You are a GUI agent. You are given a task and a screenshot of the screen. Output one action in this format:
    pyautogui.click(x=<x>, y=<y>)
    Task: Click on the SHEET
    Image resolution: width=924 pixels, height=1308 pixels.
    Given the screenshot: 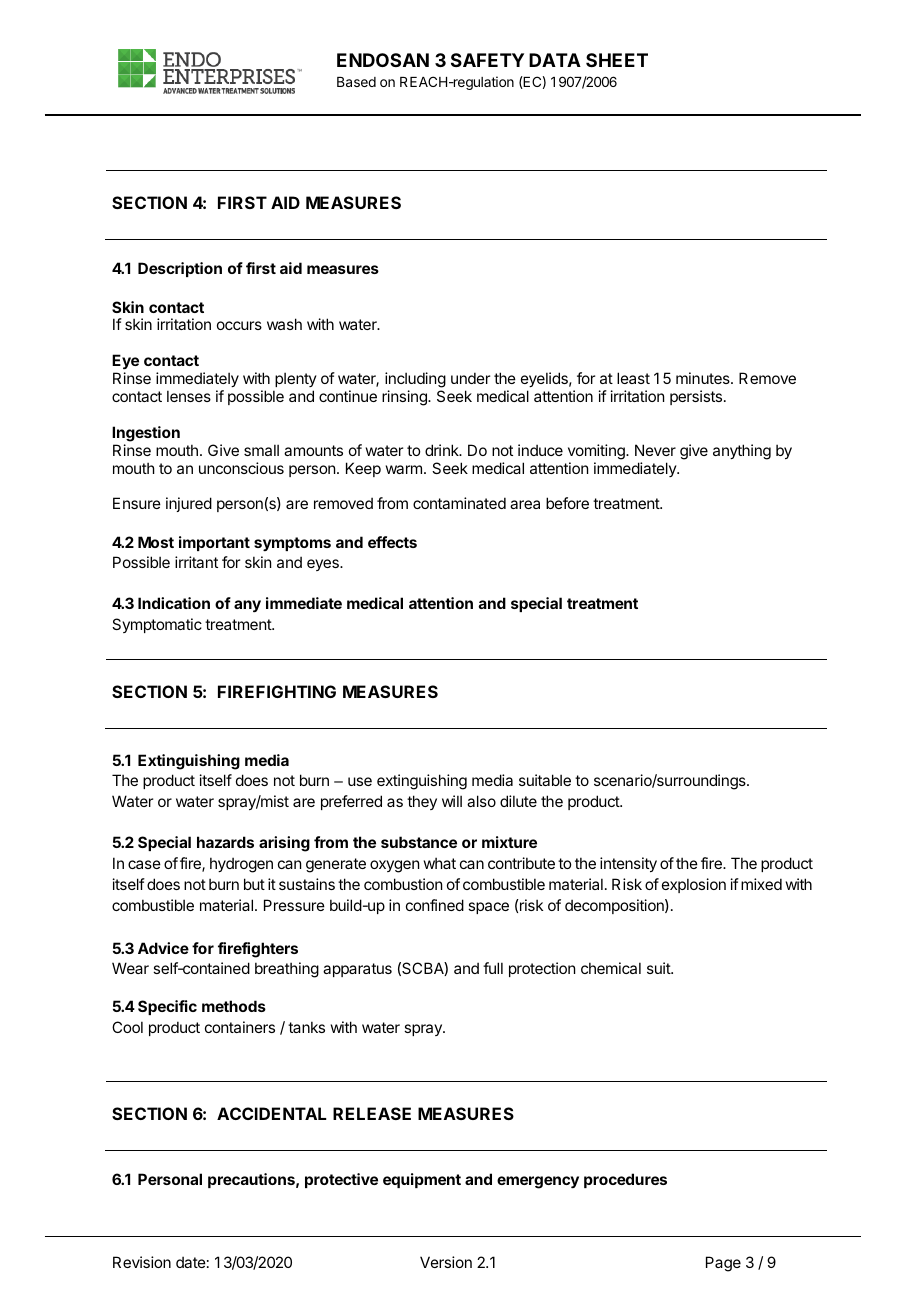 What is the action you would take?
    pyautogui.click(x=617, y=60)
